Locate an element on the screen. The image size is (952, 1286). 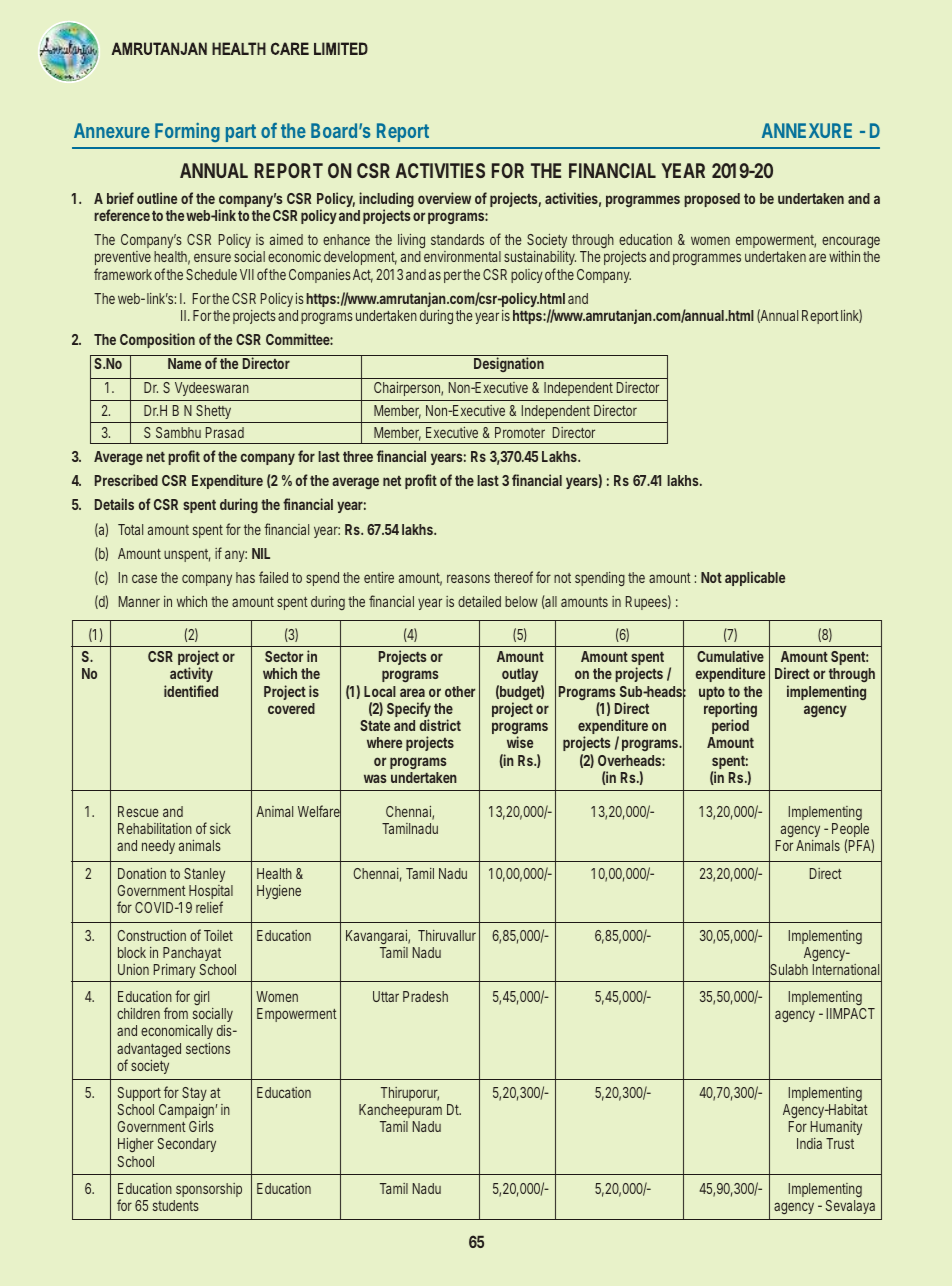
overview is located at coordinates (444, 198).
